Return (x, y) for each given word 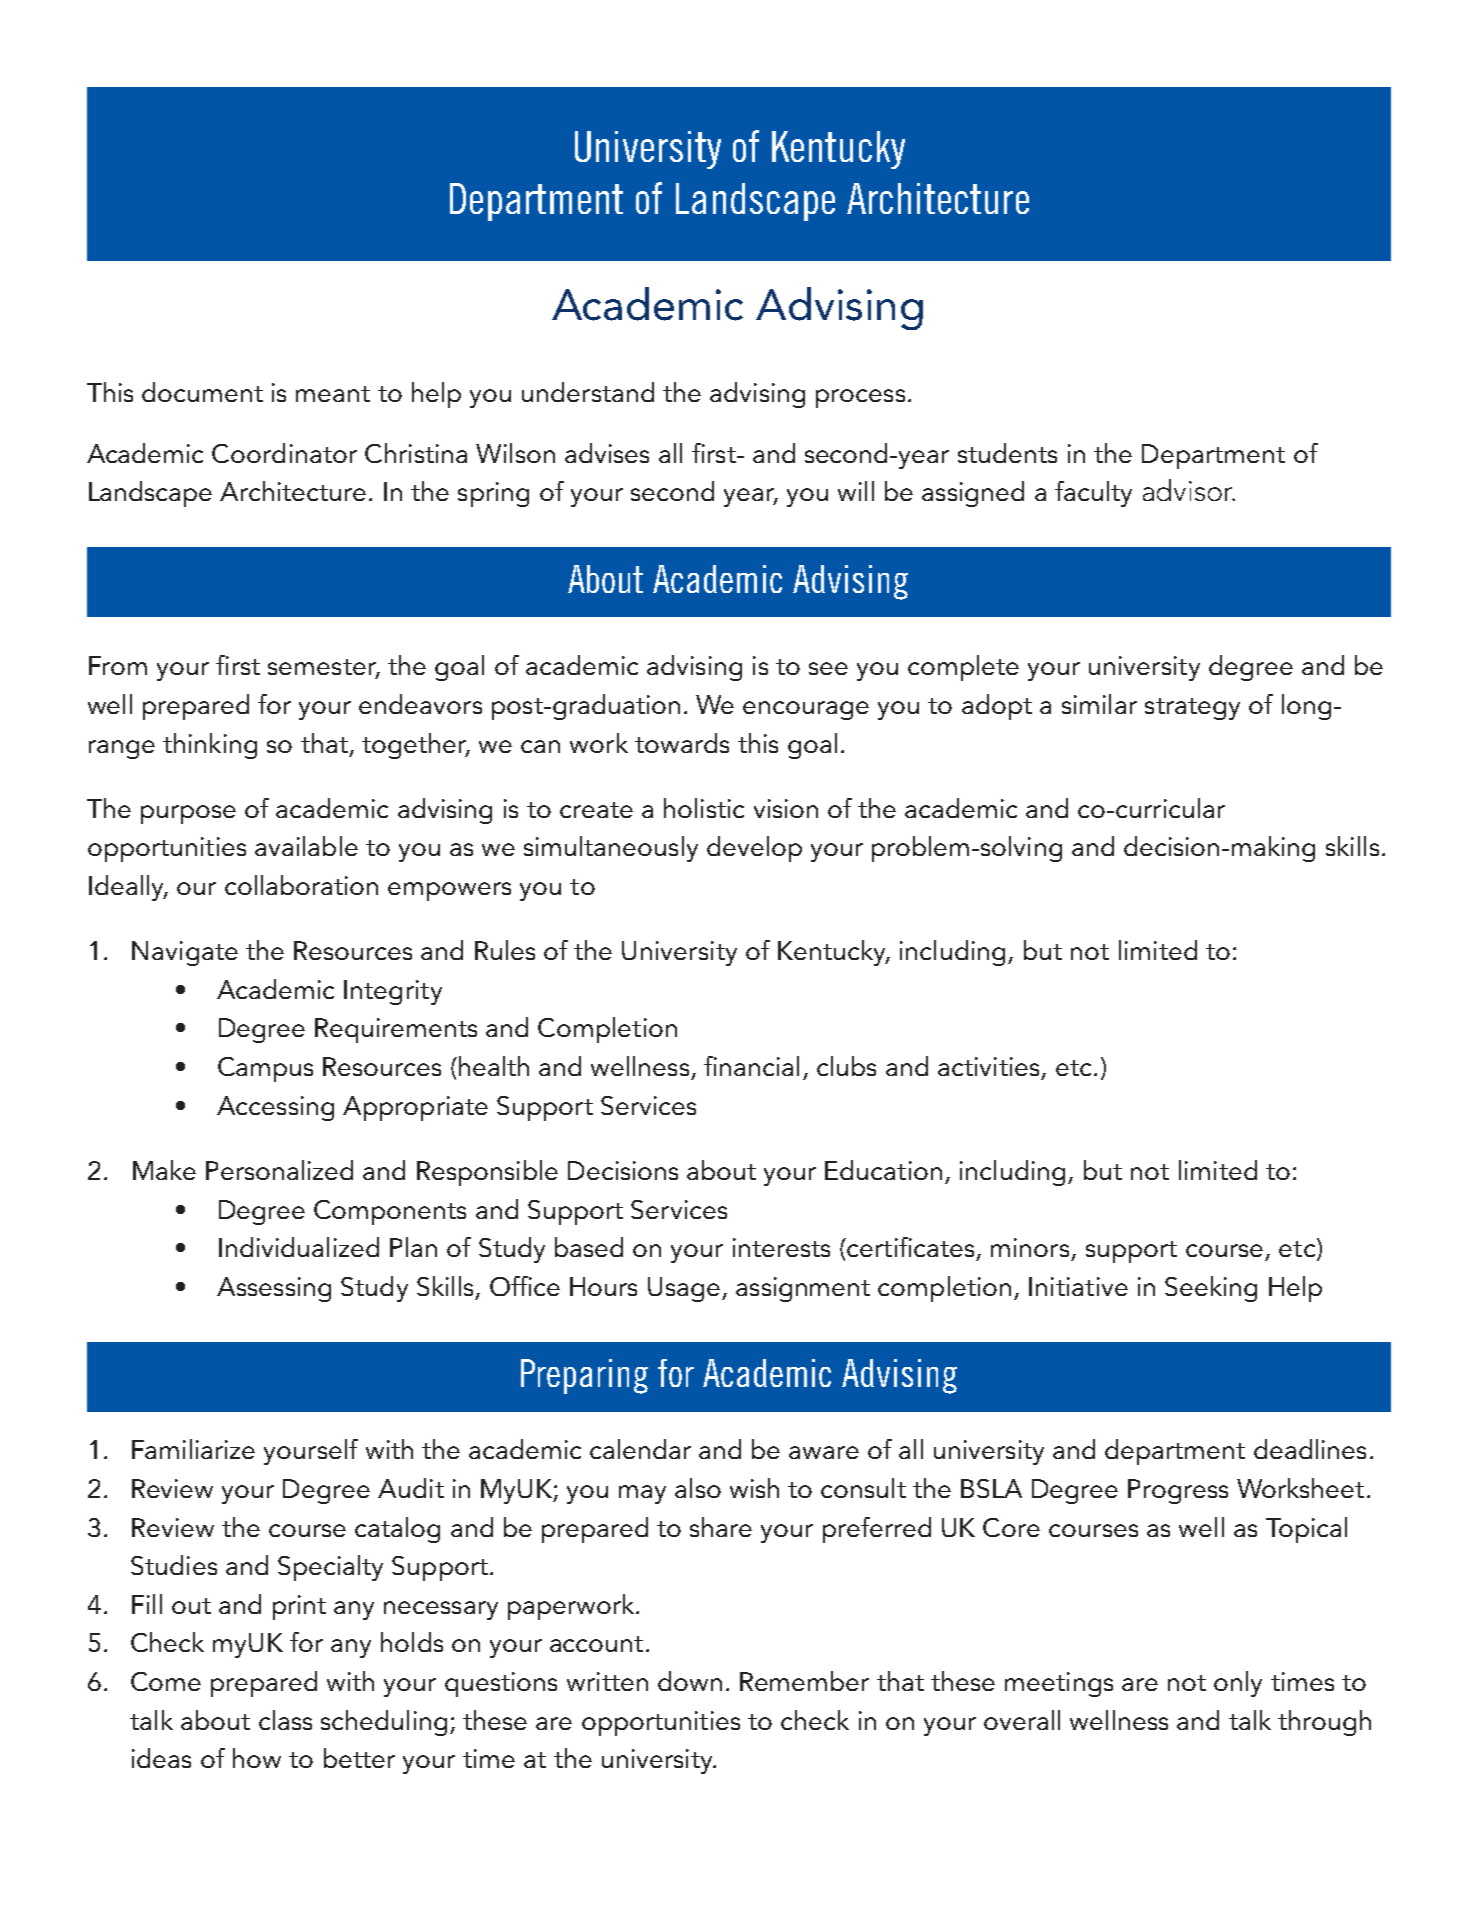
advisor (1189, 490)
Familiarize (193, 1449)
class (285, 1720)
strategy (1192, 709)
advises (607, 453)
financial (751, 1066)
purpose (188, 814)
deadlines (1310, 1449)
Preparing (584, 1376)
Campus (265, 1069)
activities (988, 1066)
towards (682, 743)
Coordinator (284, 453)
